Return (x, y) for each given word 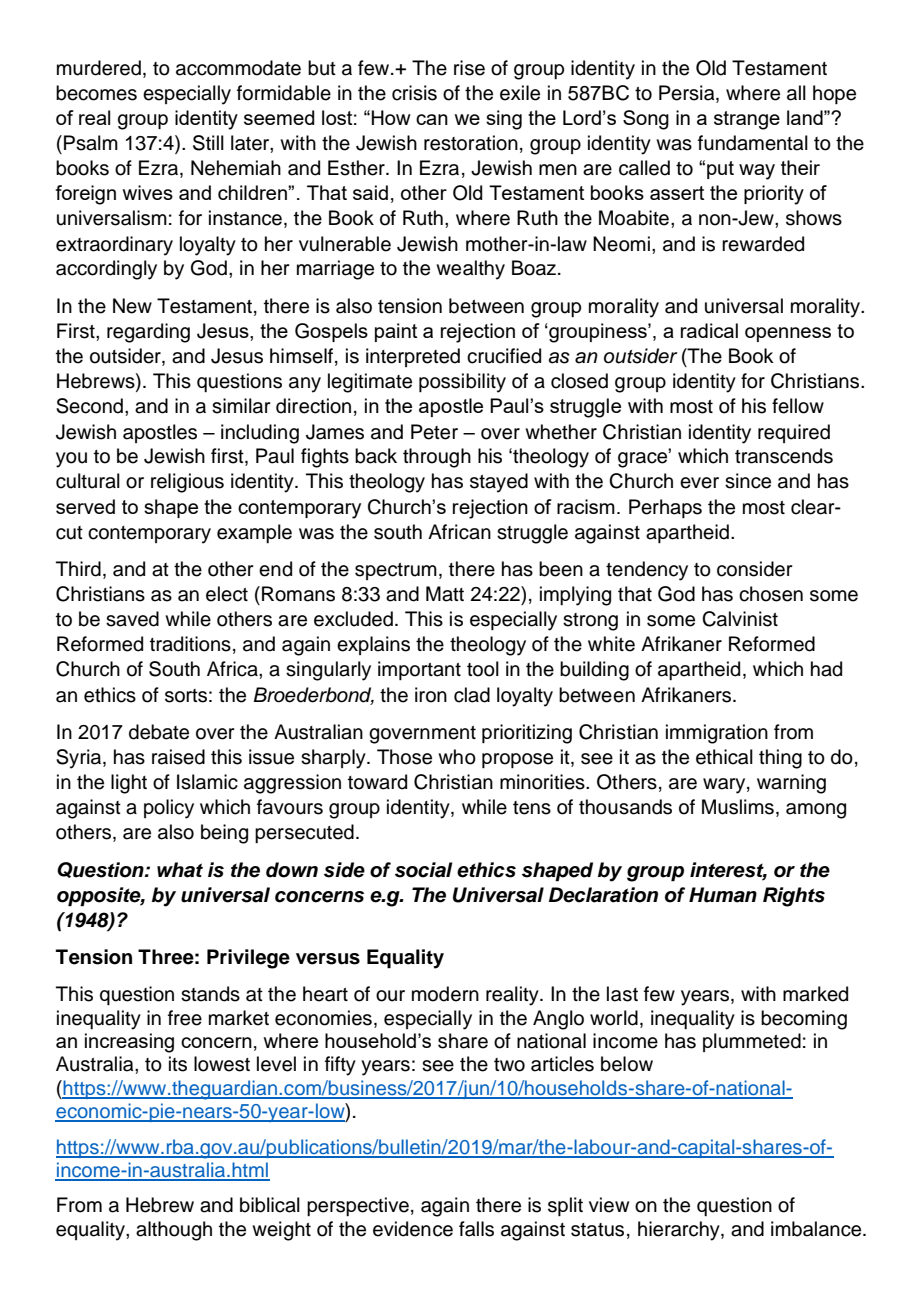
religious (187, 483)
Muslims (738, 807)
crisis (414, 93)
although (174, 1231)
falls (476, 1229)
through (437, 458)
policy (169, 809)
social (424, 870)
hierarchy (680, 1231)
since (748, 481)
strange (747, 120)
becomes (96, 93)
